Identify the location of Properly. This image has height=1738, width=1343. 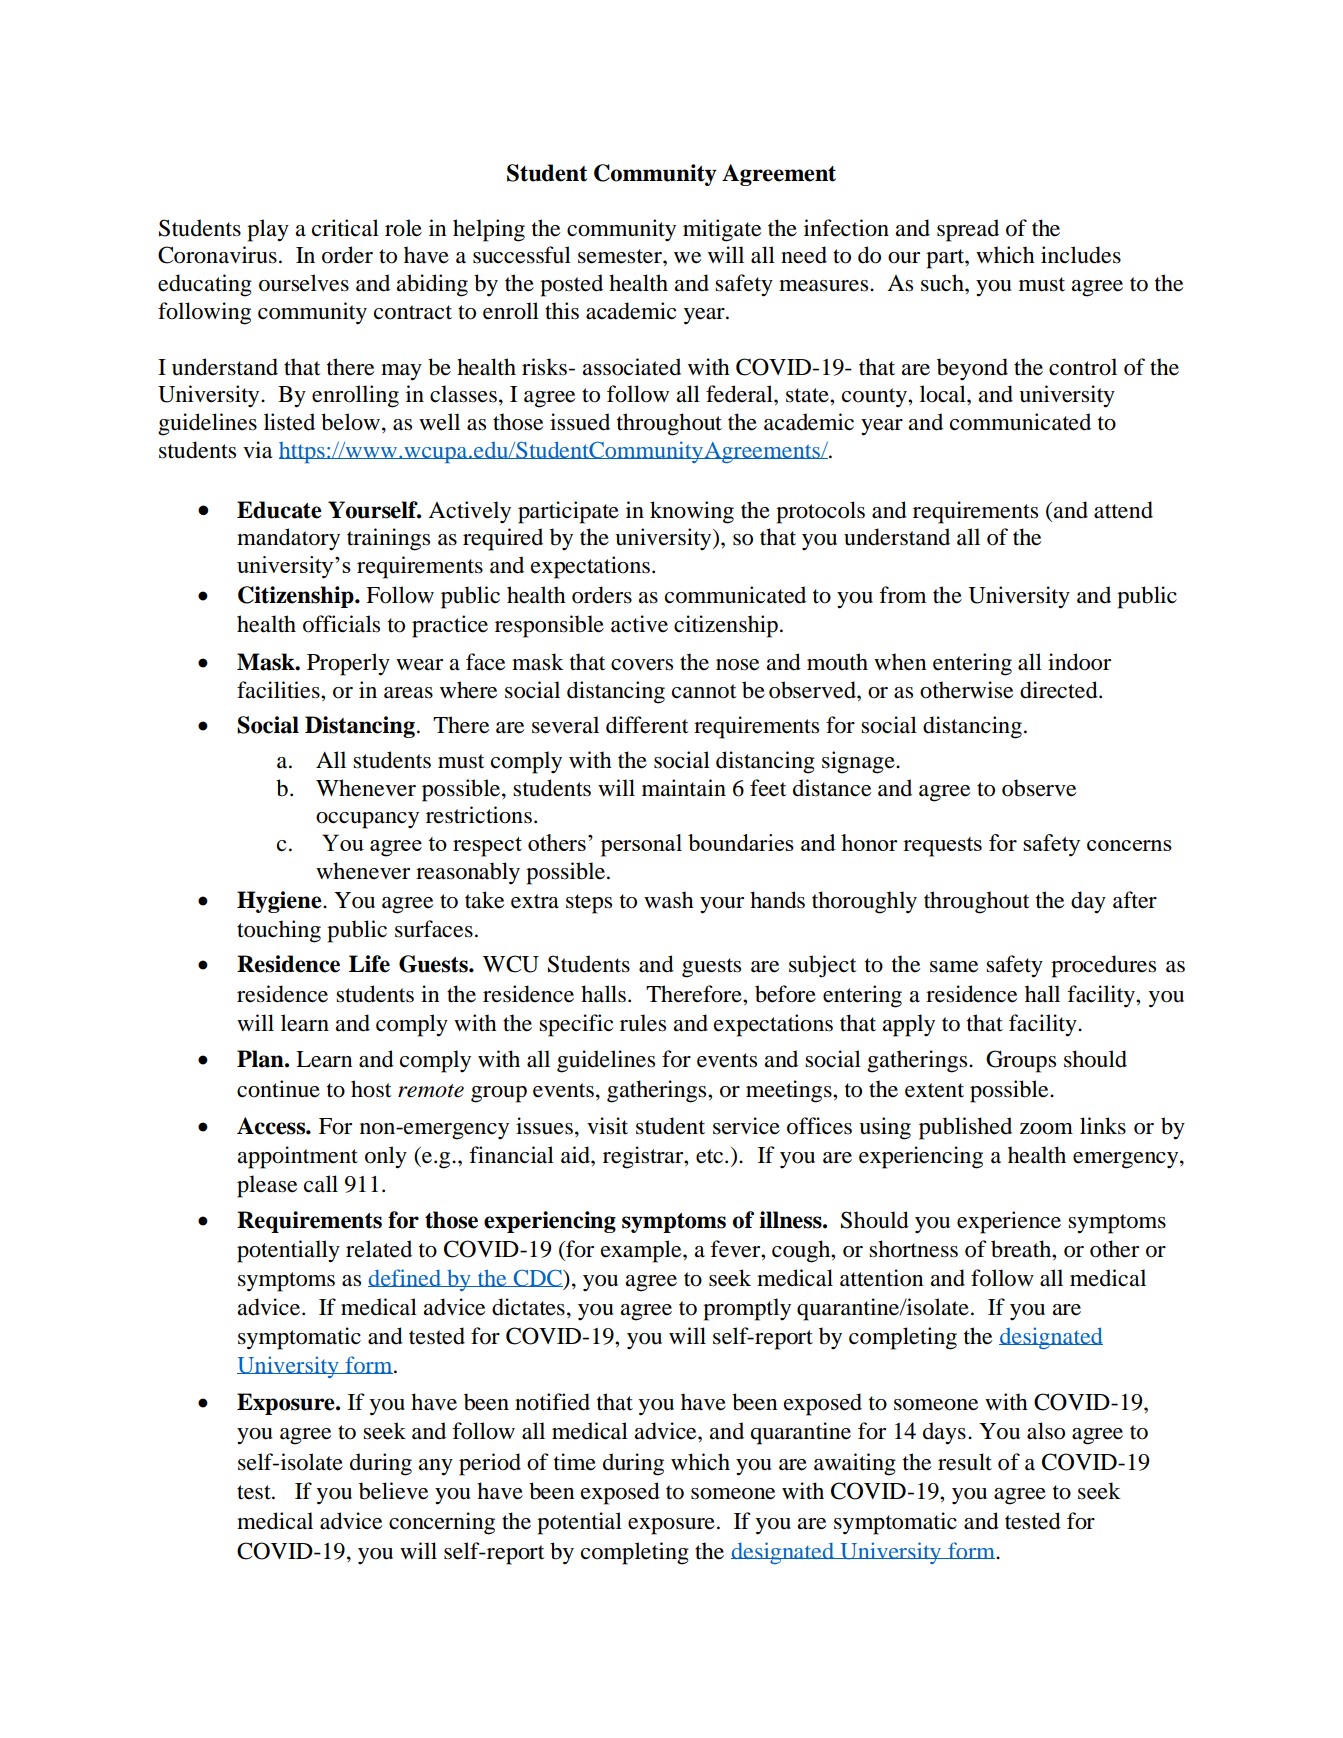
(348, 664).
